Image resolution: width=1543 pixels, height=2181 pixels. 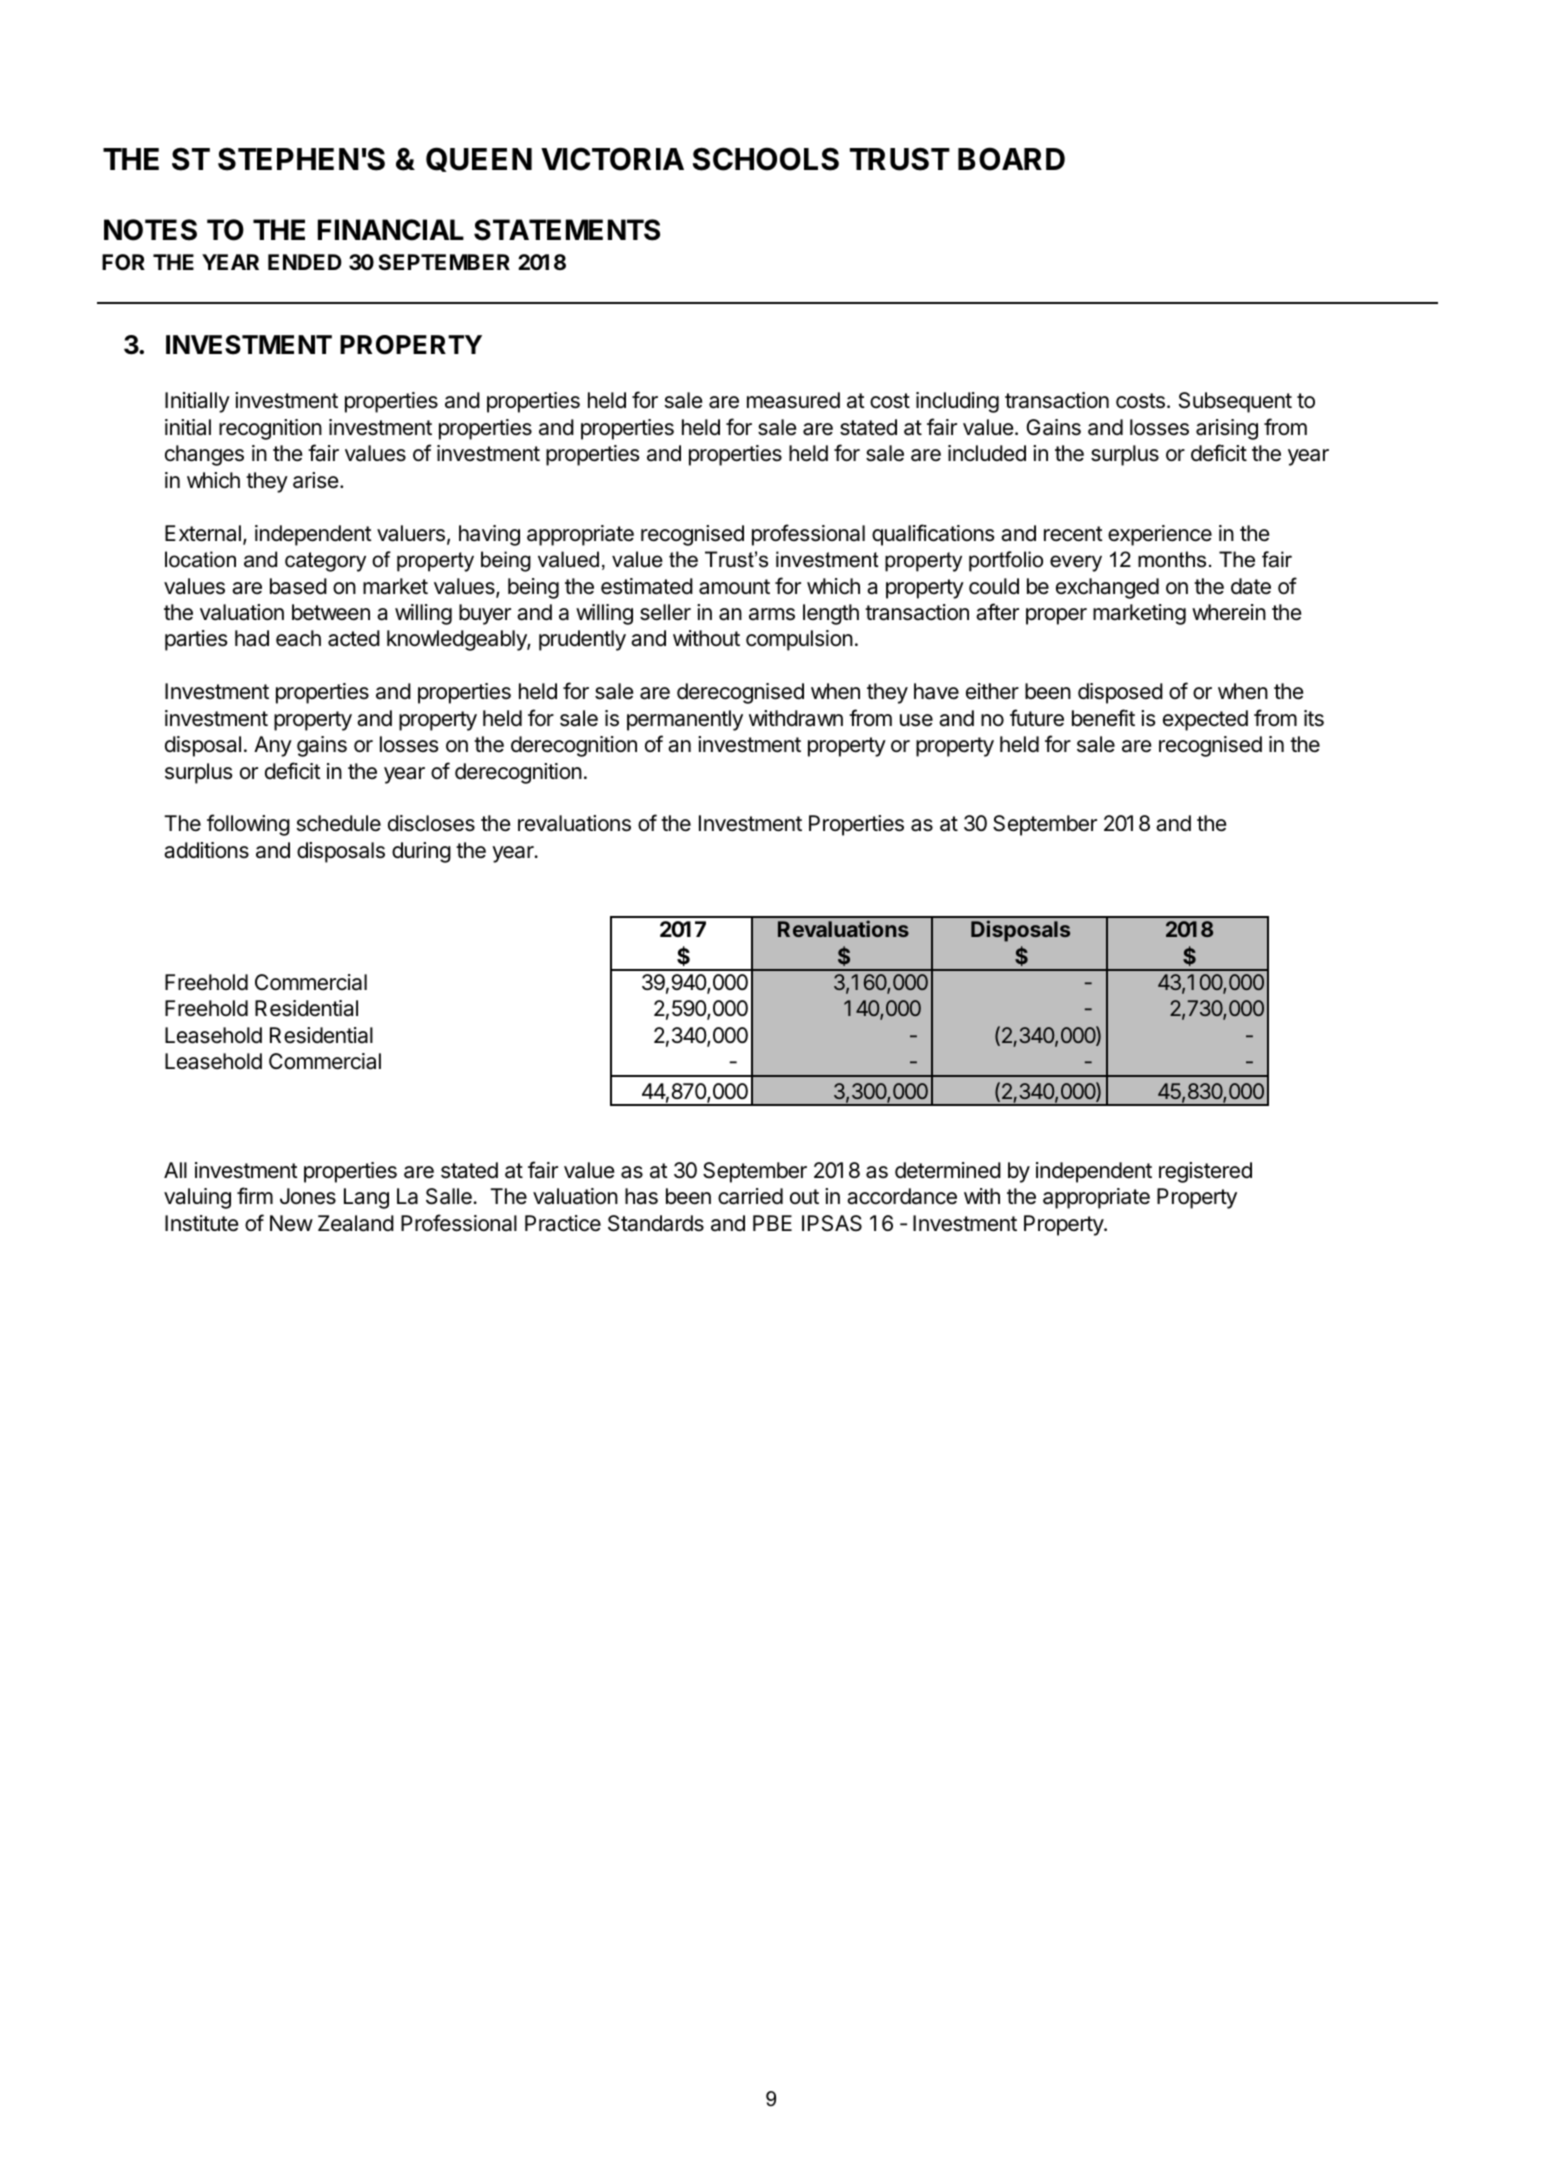 What do you see at coordinates (308, 1196) in the page?
I see `Jones` at bounding box center [308, 1196].
